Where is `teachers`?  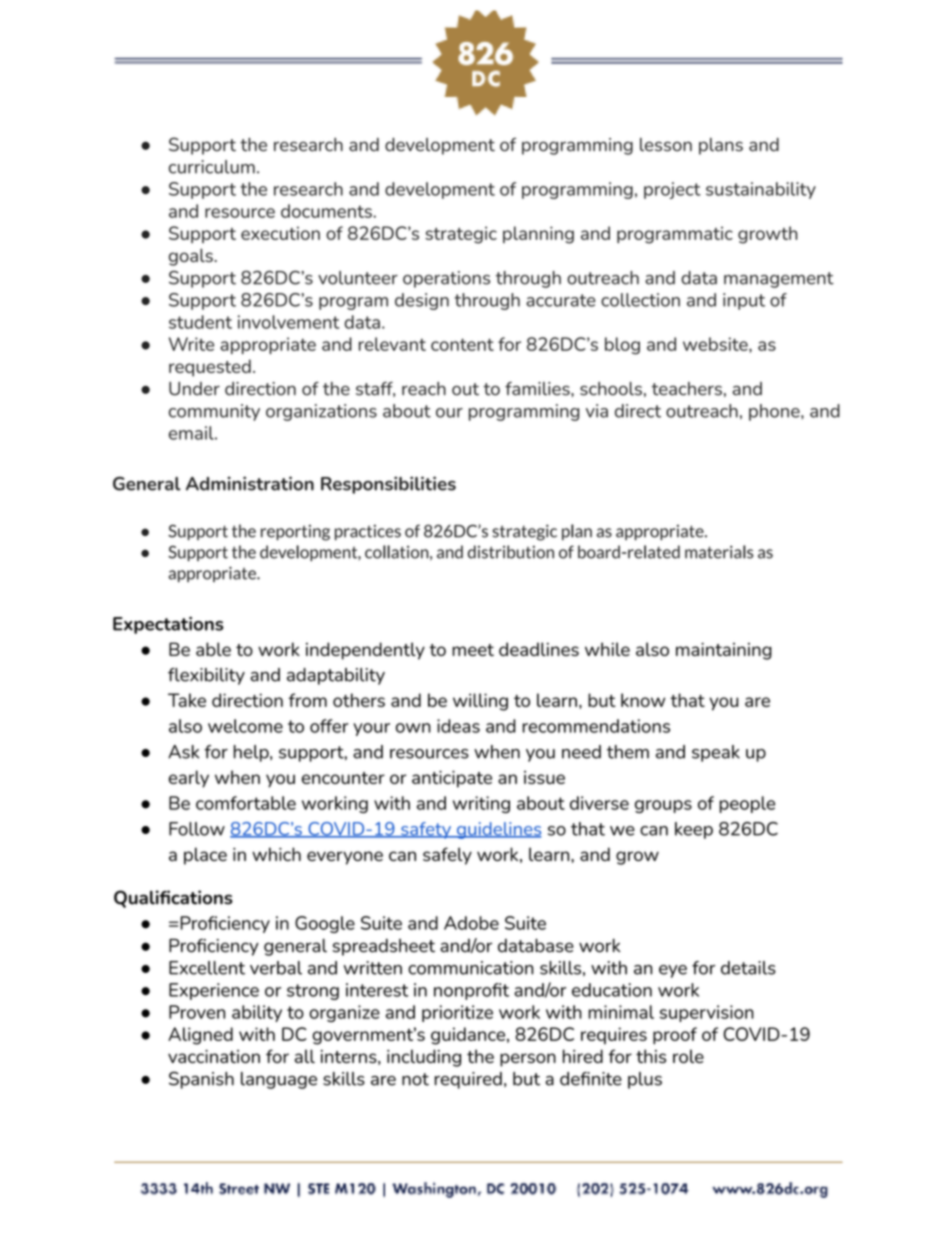
teachers is located at coordinates (687, 389).
